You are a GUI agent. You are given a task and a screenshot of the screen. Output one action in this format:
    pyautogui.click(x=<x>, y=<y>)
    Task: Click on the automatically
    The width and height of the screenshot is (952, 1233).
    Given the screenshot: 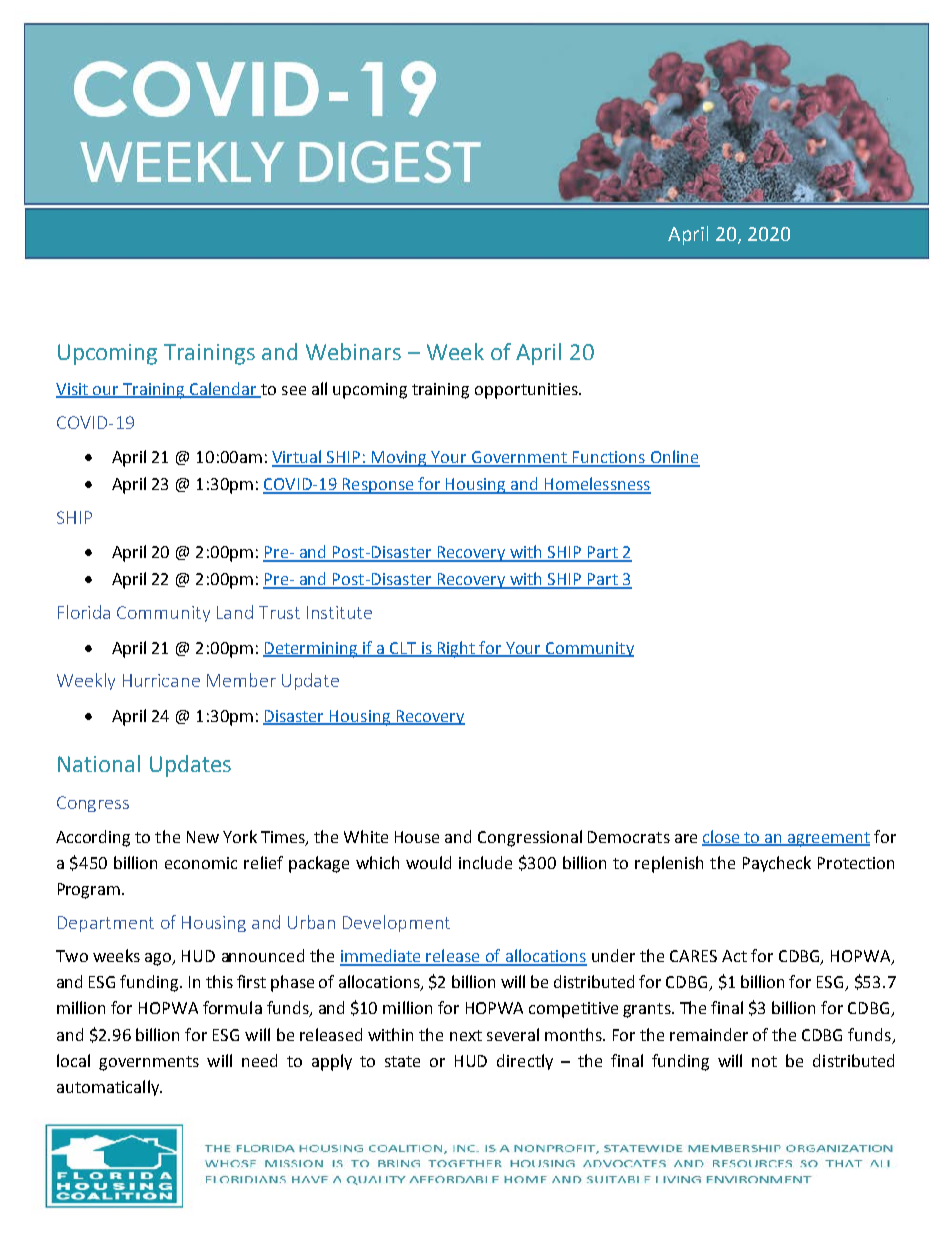 What is the action you would take?
    pyautogui.click(x=109, y=1088)
